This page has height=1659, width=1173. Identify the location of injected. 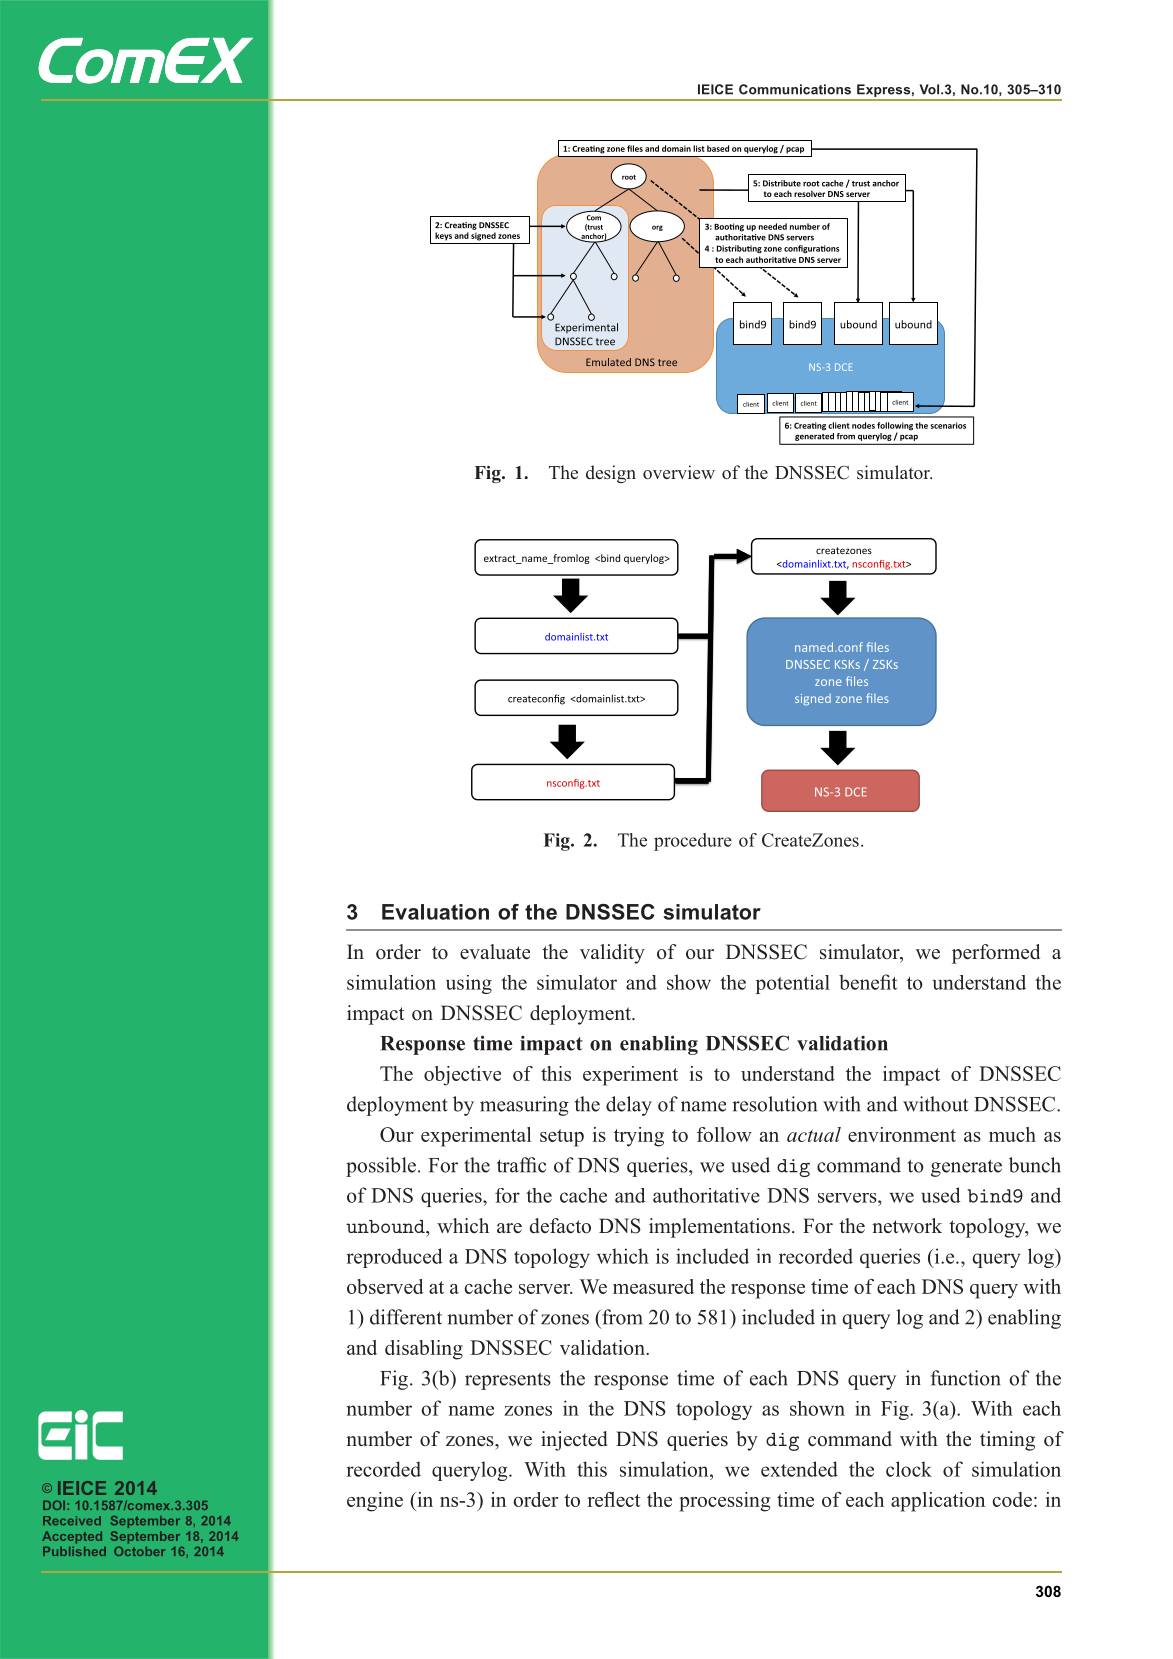
(574, 1441).
